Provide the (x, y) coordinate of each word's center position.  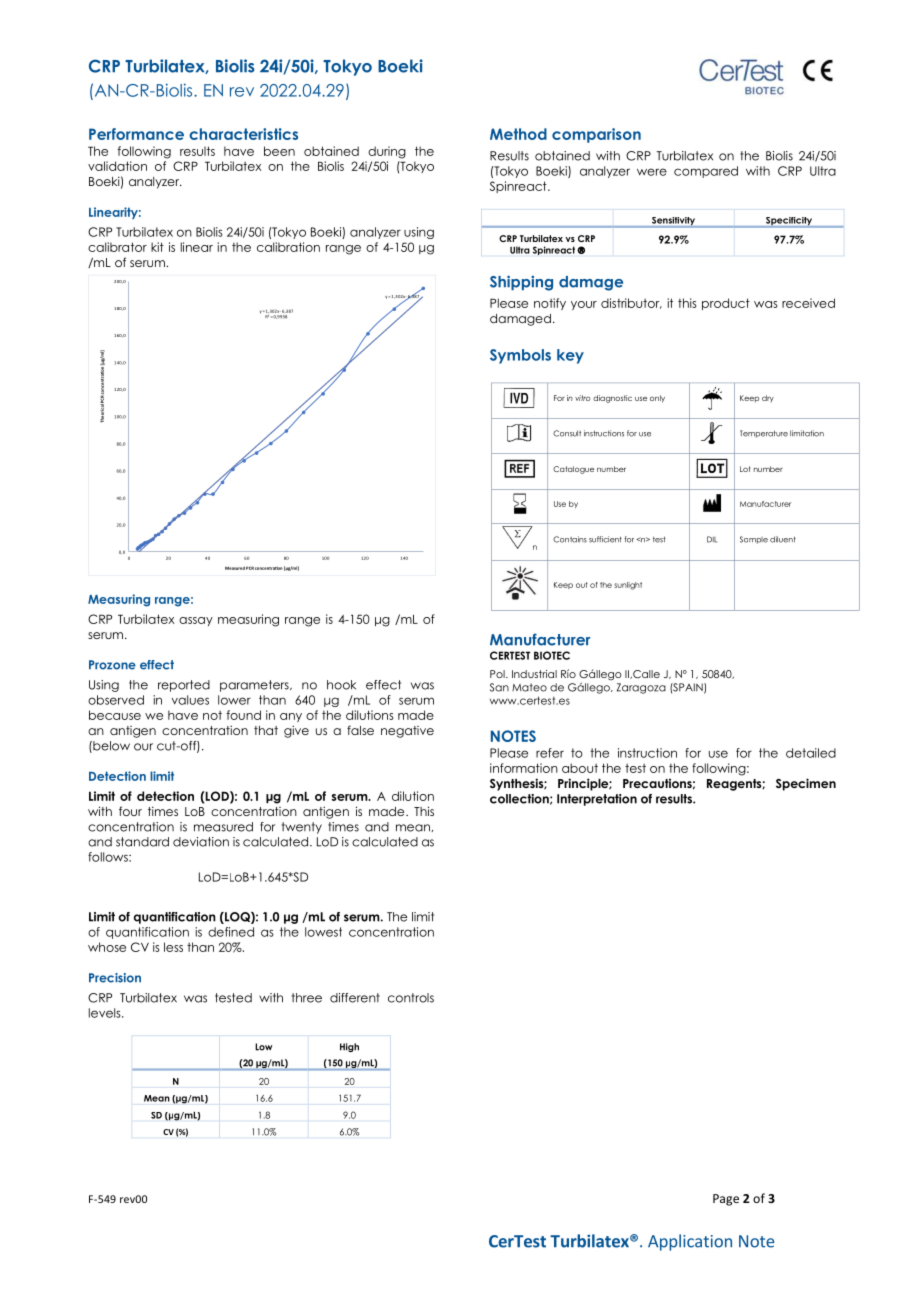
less (173, 947)
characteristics (243, 134)
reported (184, 686)
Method (518, 134)
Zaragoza (641, 688)
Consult (567, 433)
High (349, 1047)
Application (690, 1242)
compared (706, 172)
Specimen (806, 784)
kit (157, 247)
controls (411, 998)
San (499, 687)
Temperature (764, 434)
